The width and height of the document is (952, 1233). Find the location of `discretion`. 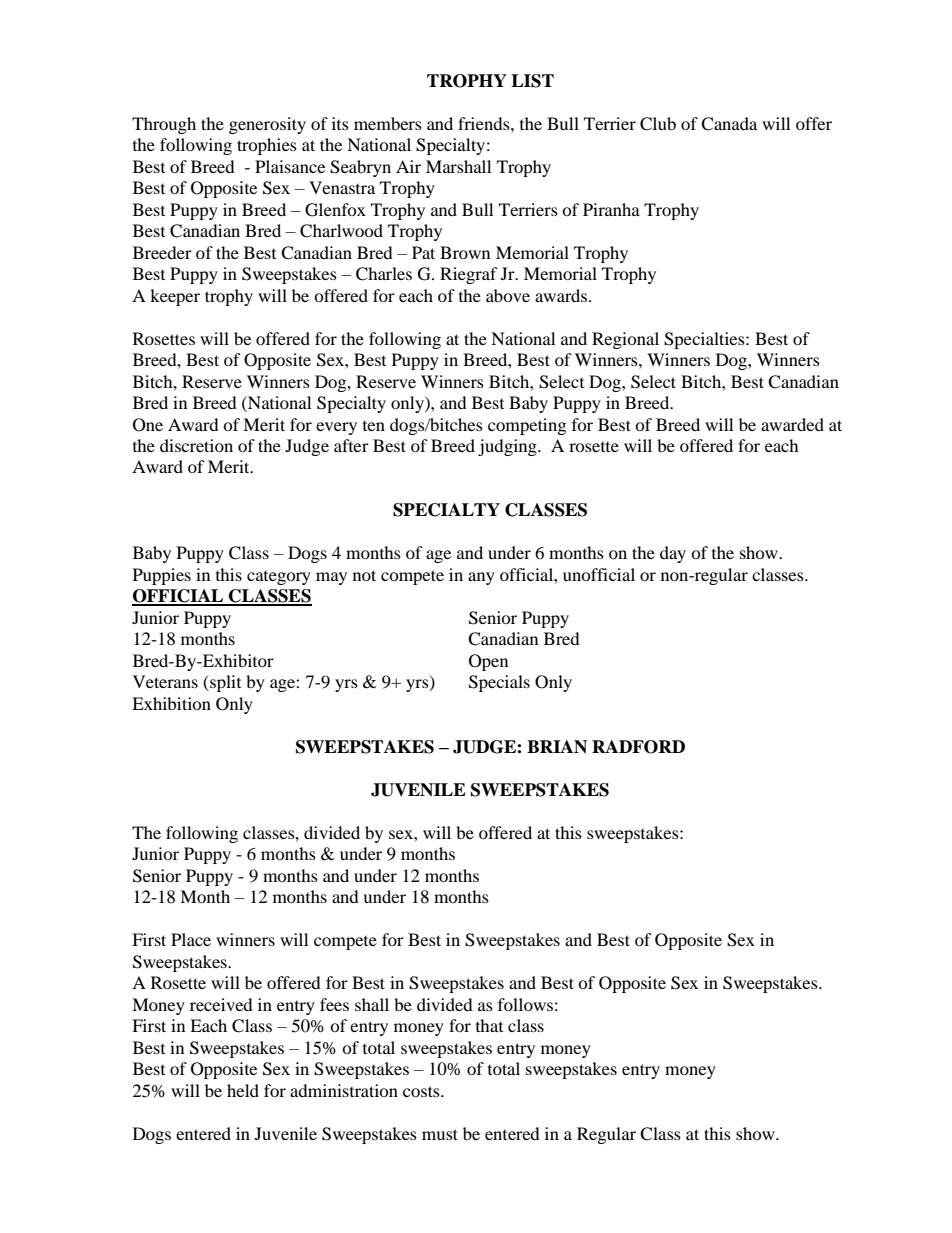

discretion is located at coordinates (196, 445).
